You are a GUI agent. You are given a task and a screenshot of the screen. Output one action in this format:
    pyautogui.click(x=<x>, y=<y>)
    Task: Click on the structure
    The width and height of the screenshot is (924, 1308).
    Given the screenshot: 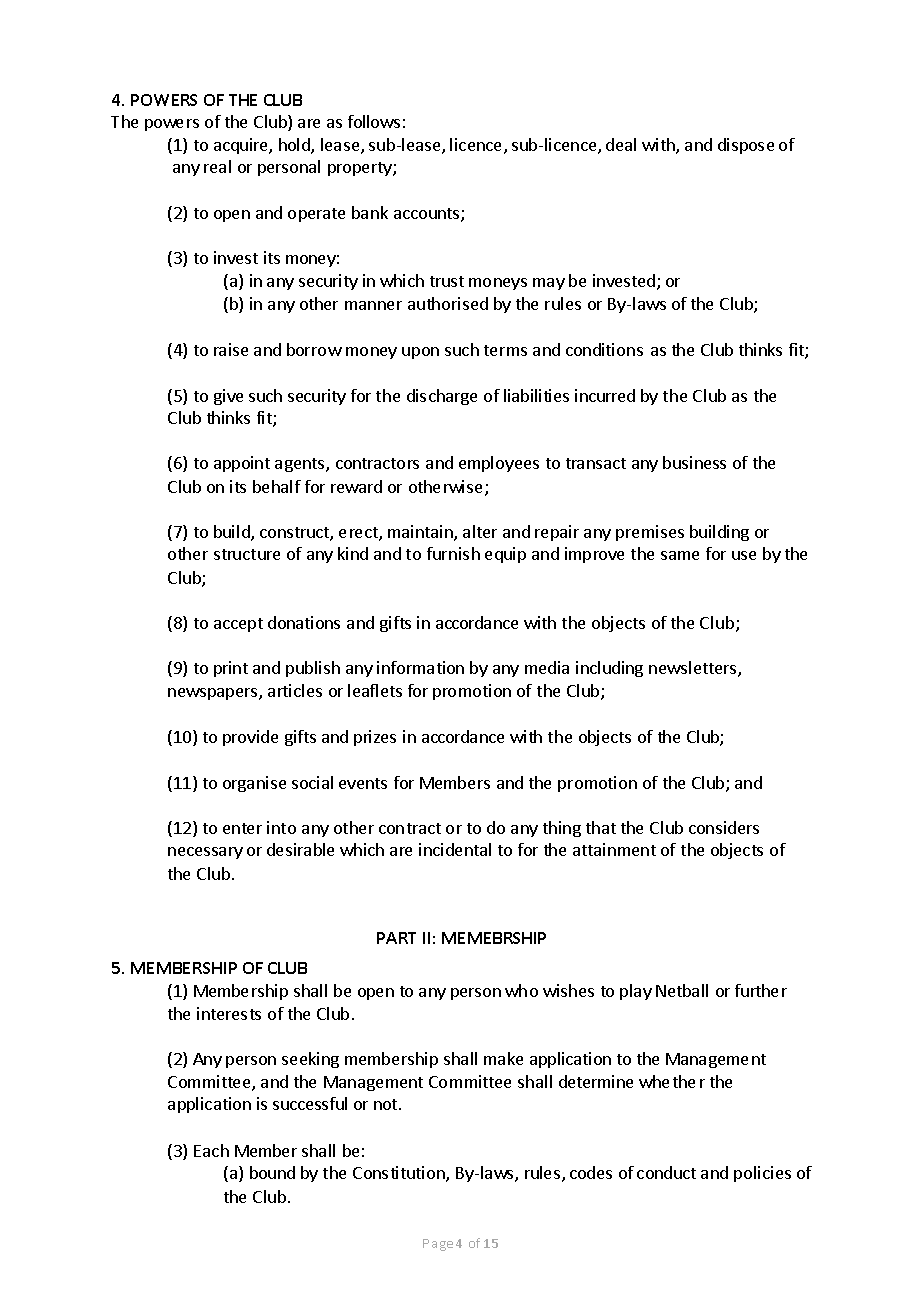 What is the action you would take?
    pyautogui.click(x=247, y=554)
